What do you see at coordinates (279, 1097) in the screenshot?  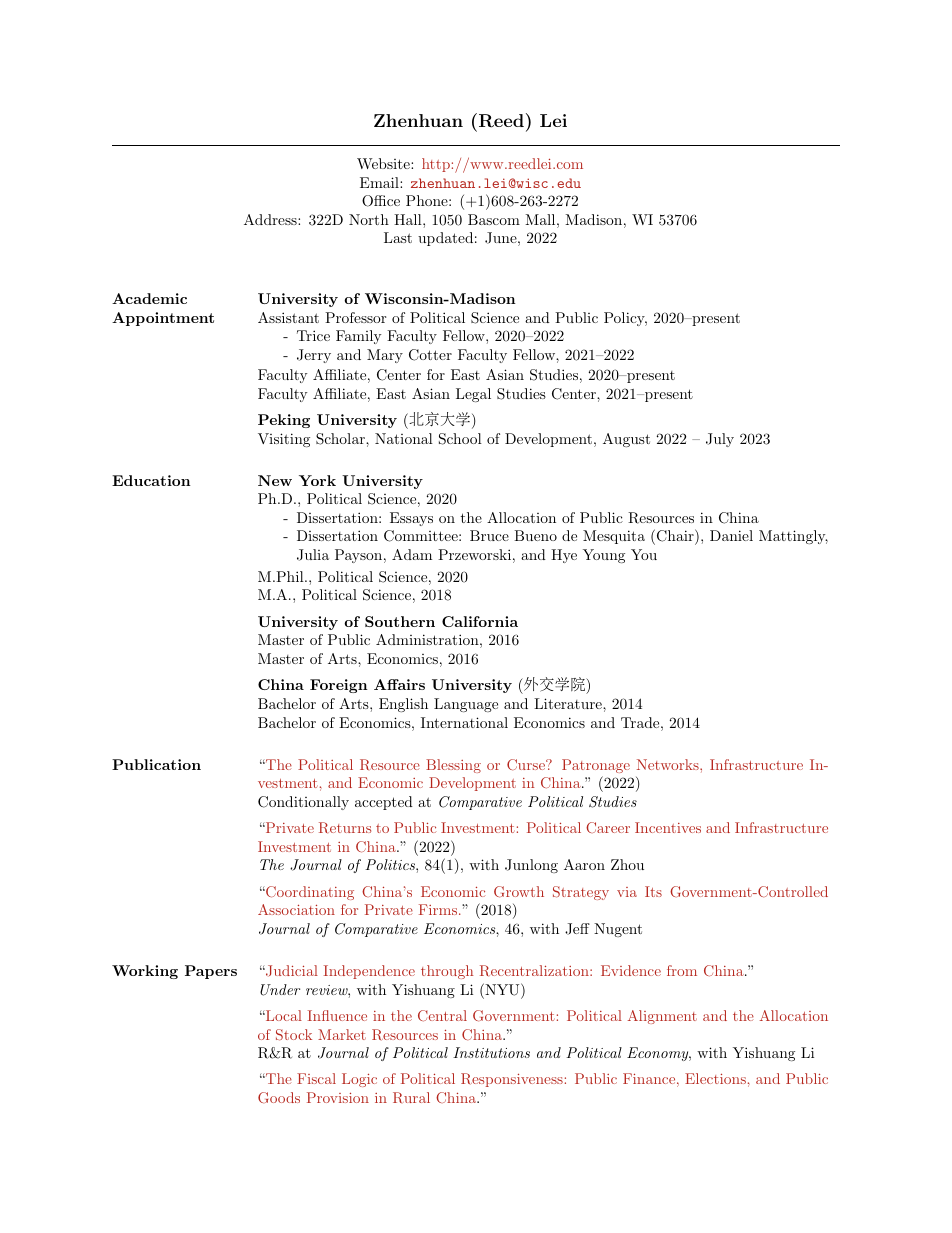 I see `Goods` at bounding box center [279, 1097].
